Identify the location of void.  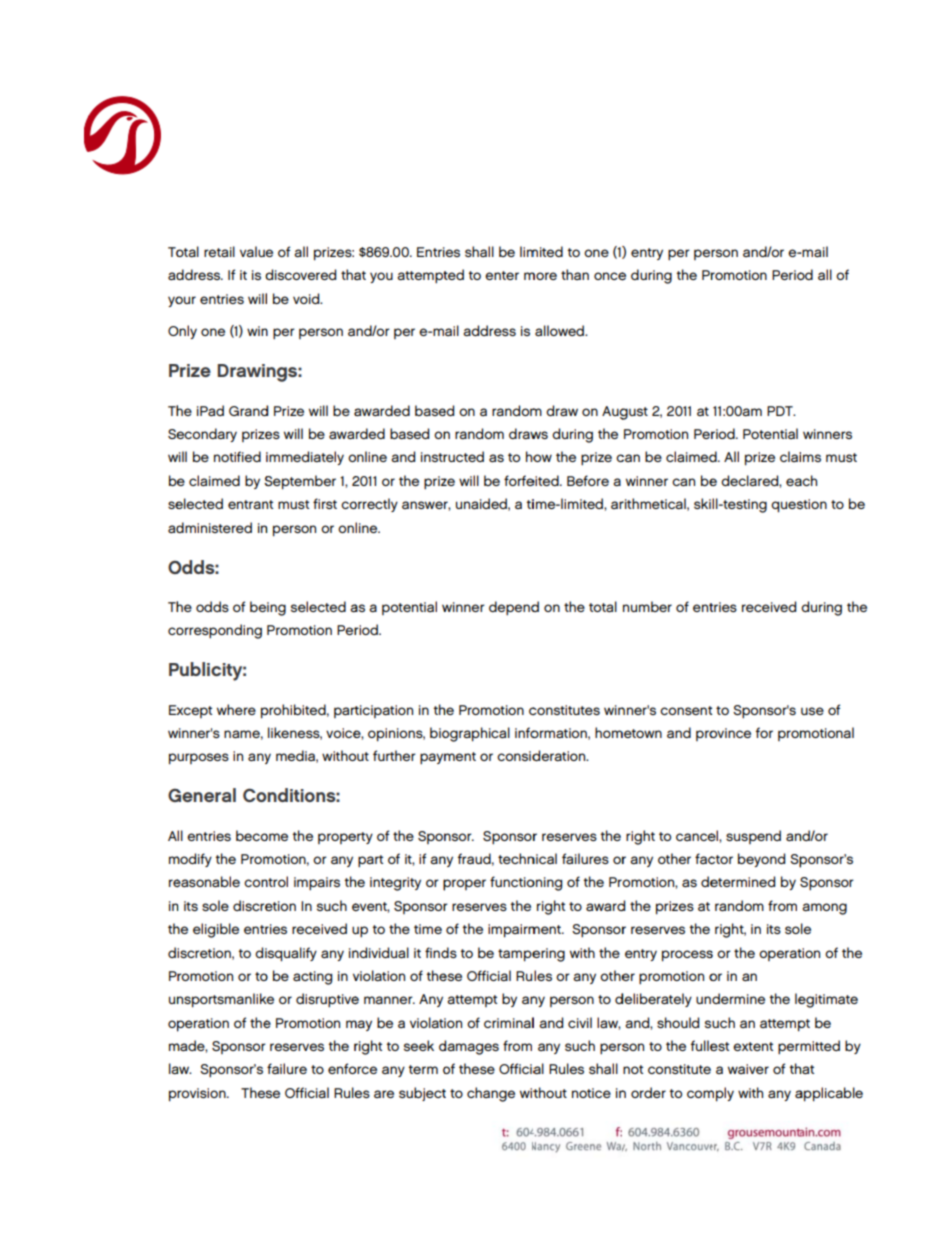
(307, 298).
